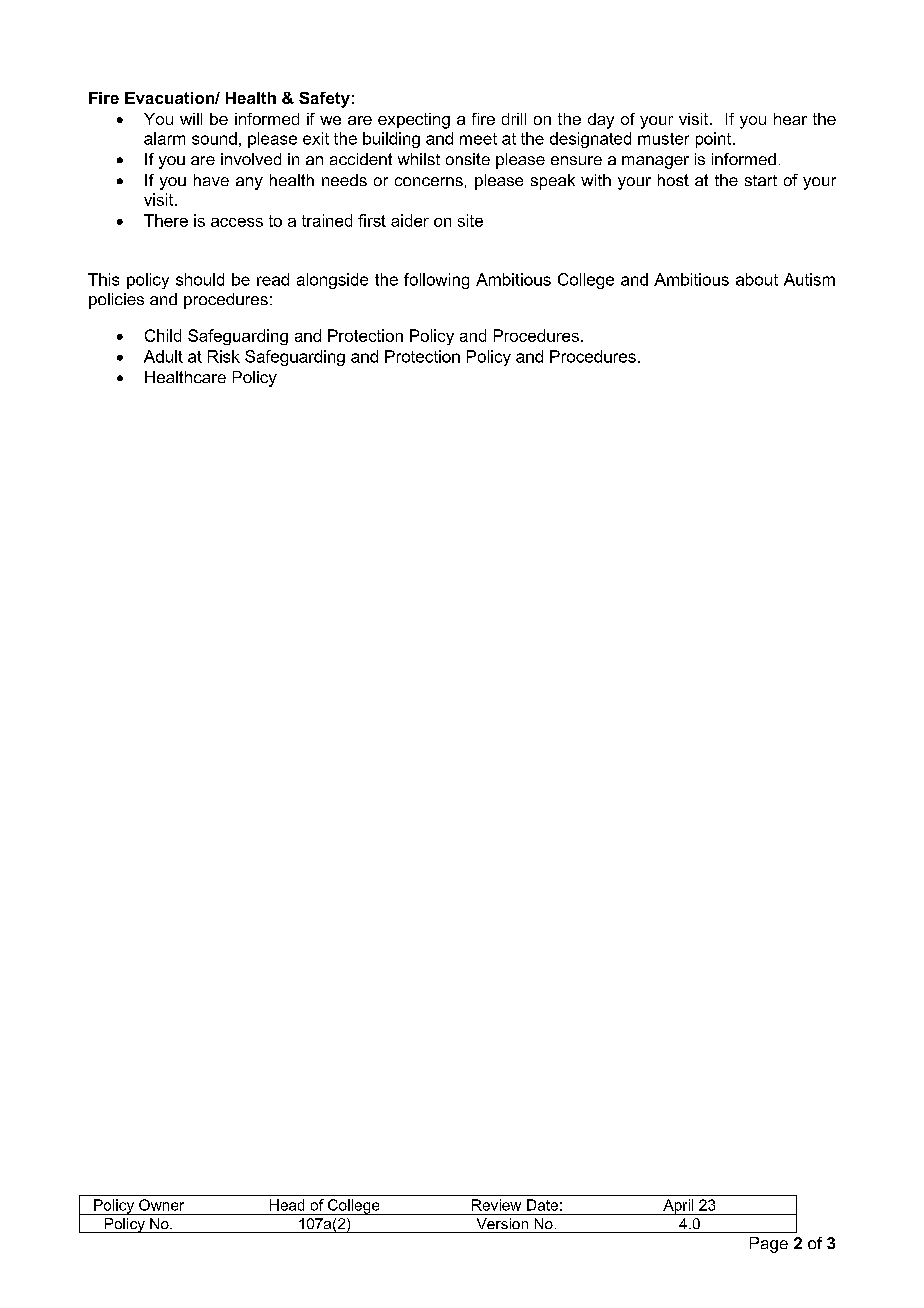  I want to click on about, so click(757, 279).
